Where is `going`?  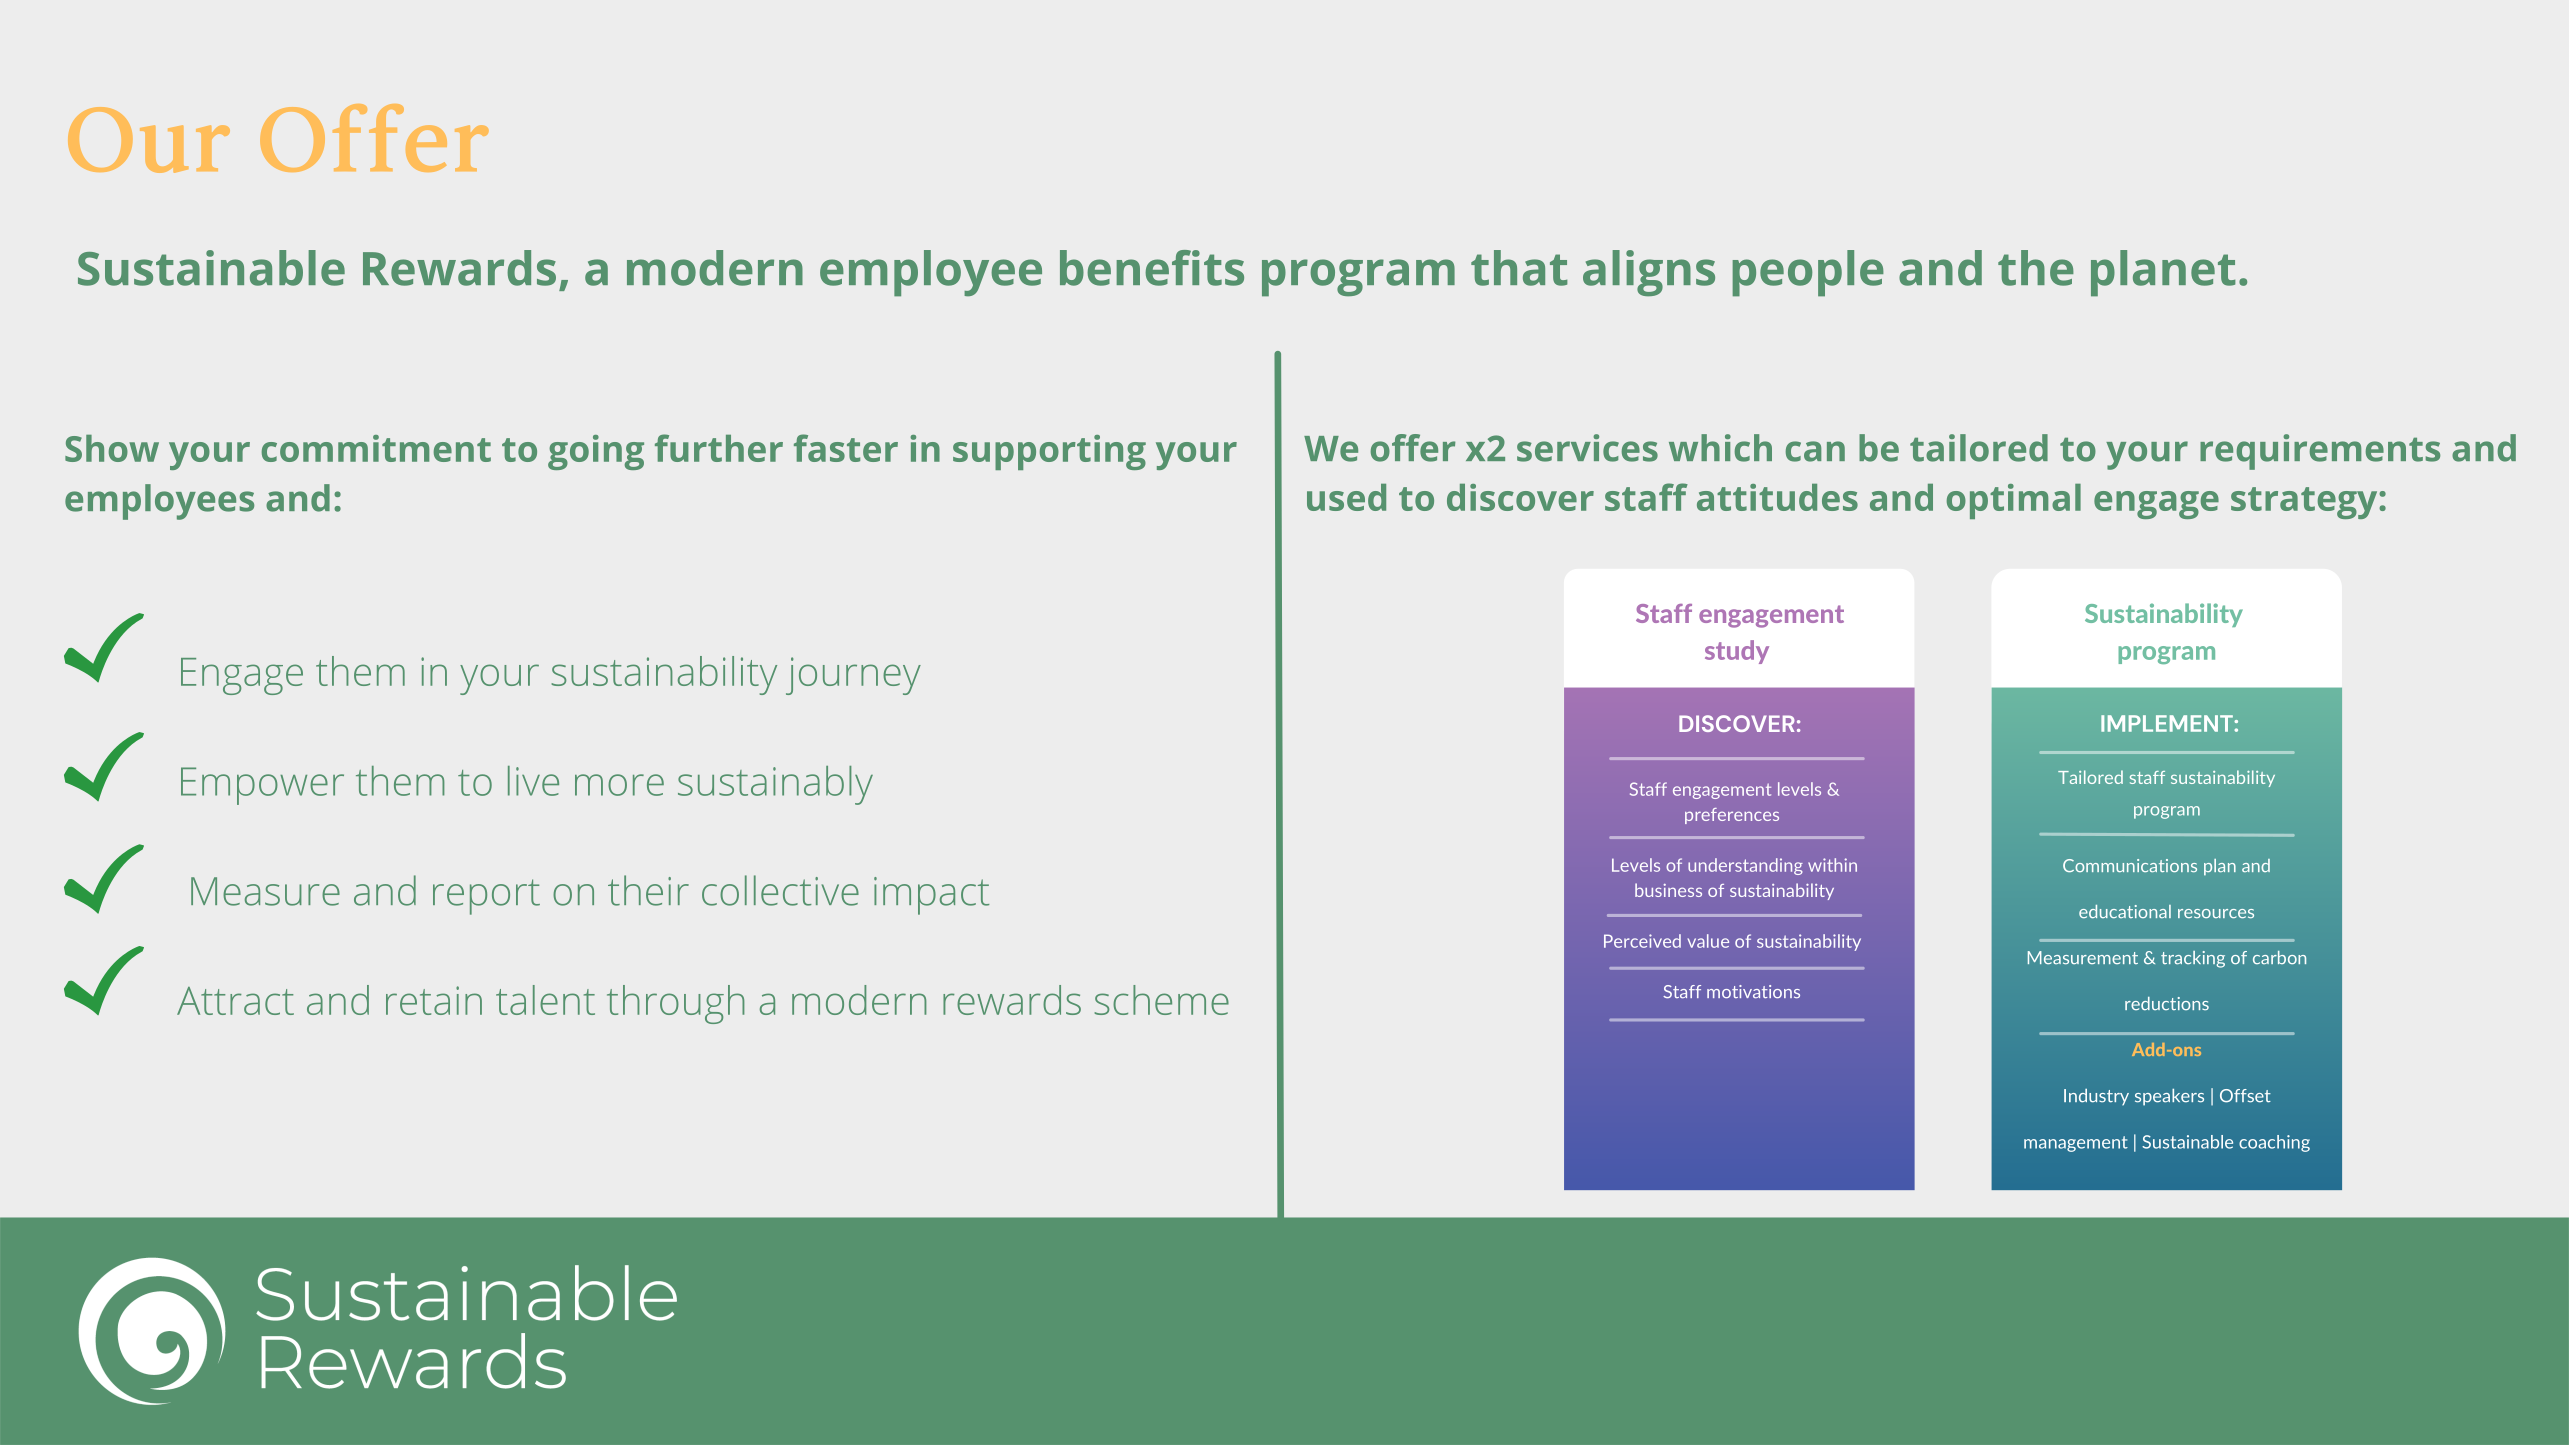 going is located at coordinates (596, 452).
